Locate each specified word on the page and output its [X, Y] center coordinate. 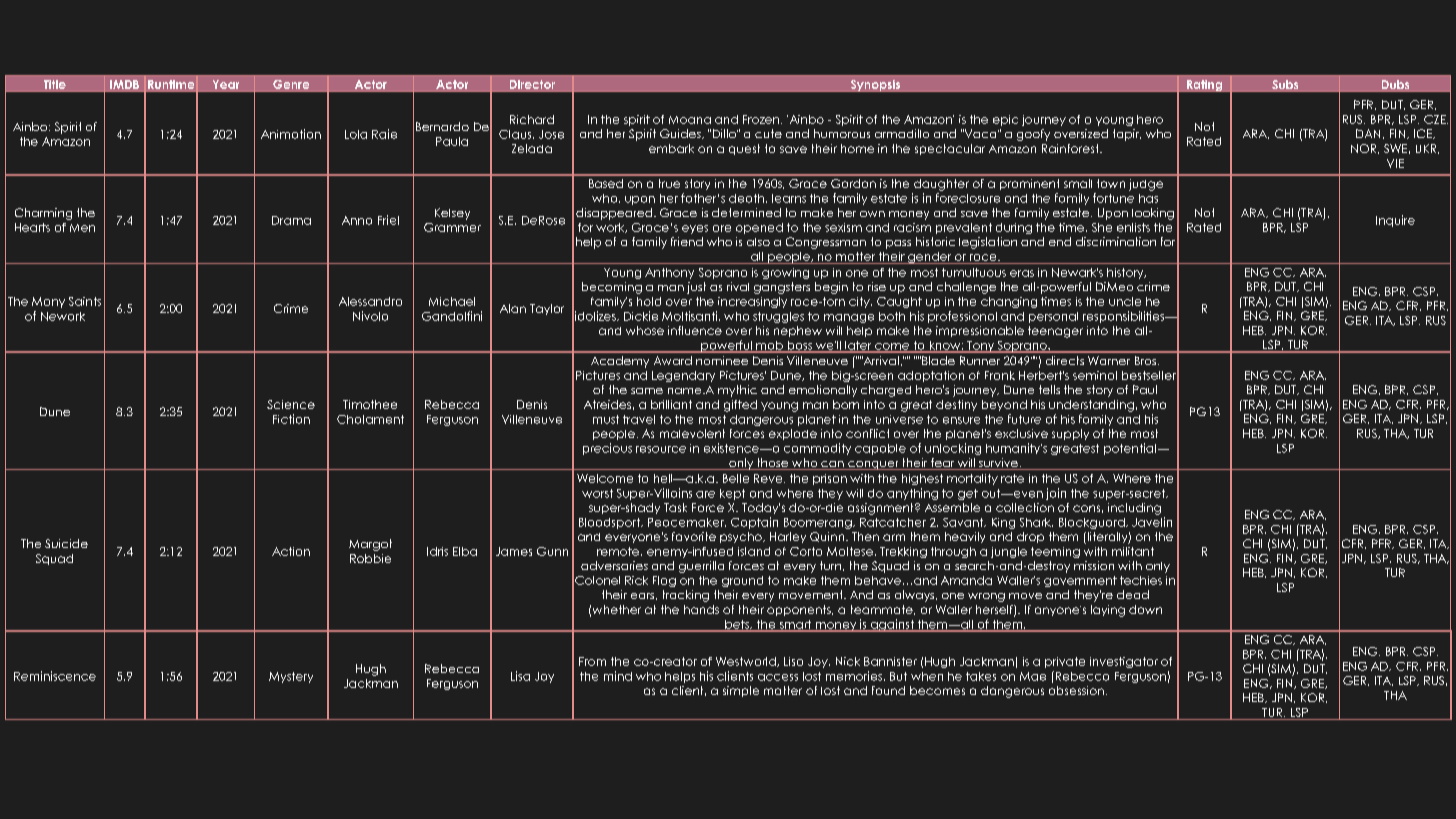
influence [695, 330]
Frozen [762, 119]
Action [291, 551]
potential [1130, 449]
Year [226, 84]
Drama [291, 220]
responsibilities [1125, 317]
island [754, 551]
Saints [85, 301]
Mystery [291, 677]
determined [746, 212]
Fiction [291, 419]
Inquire [1395, 221]
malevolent [692, 433]
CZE [1436, 119]
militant [1133, 551]
